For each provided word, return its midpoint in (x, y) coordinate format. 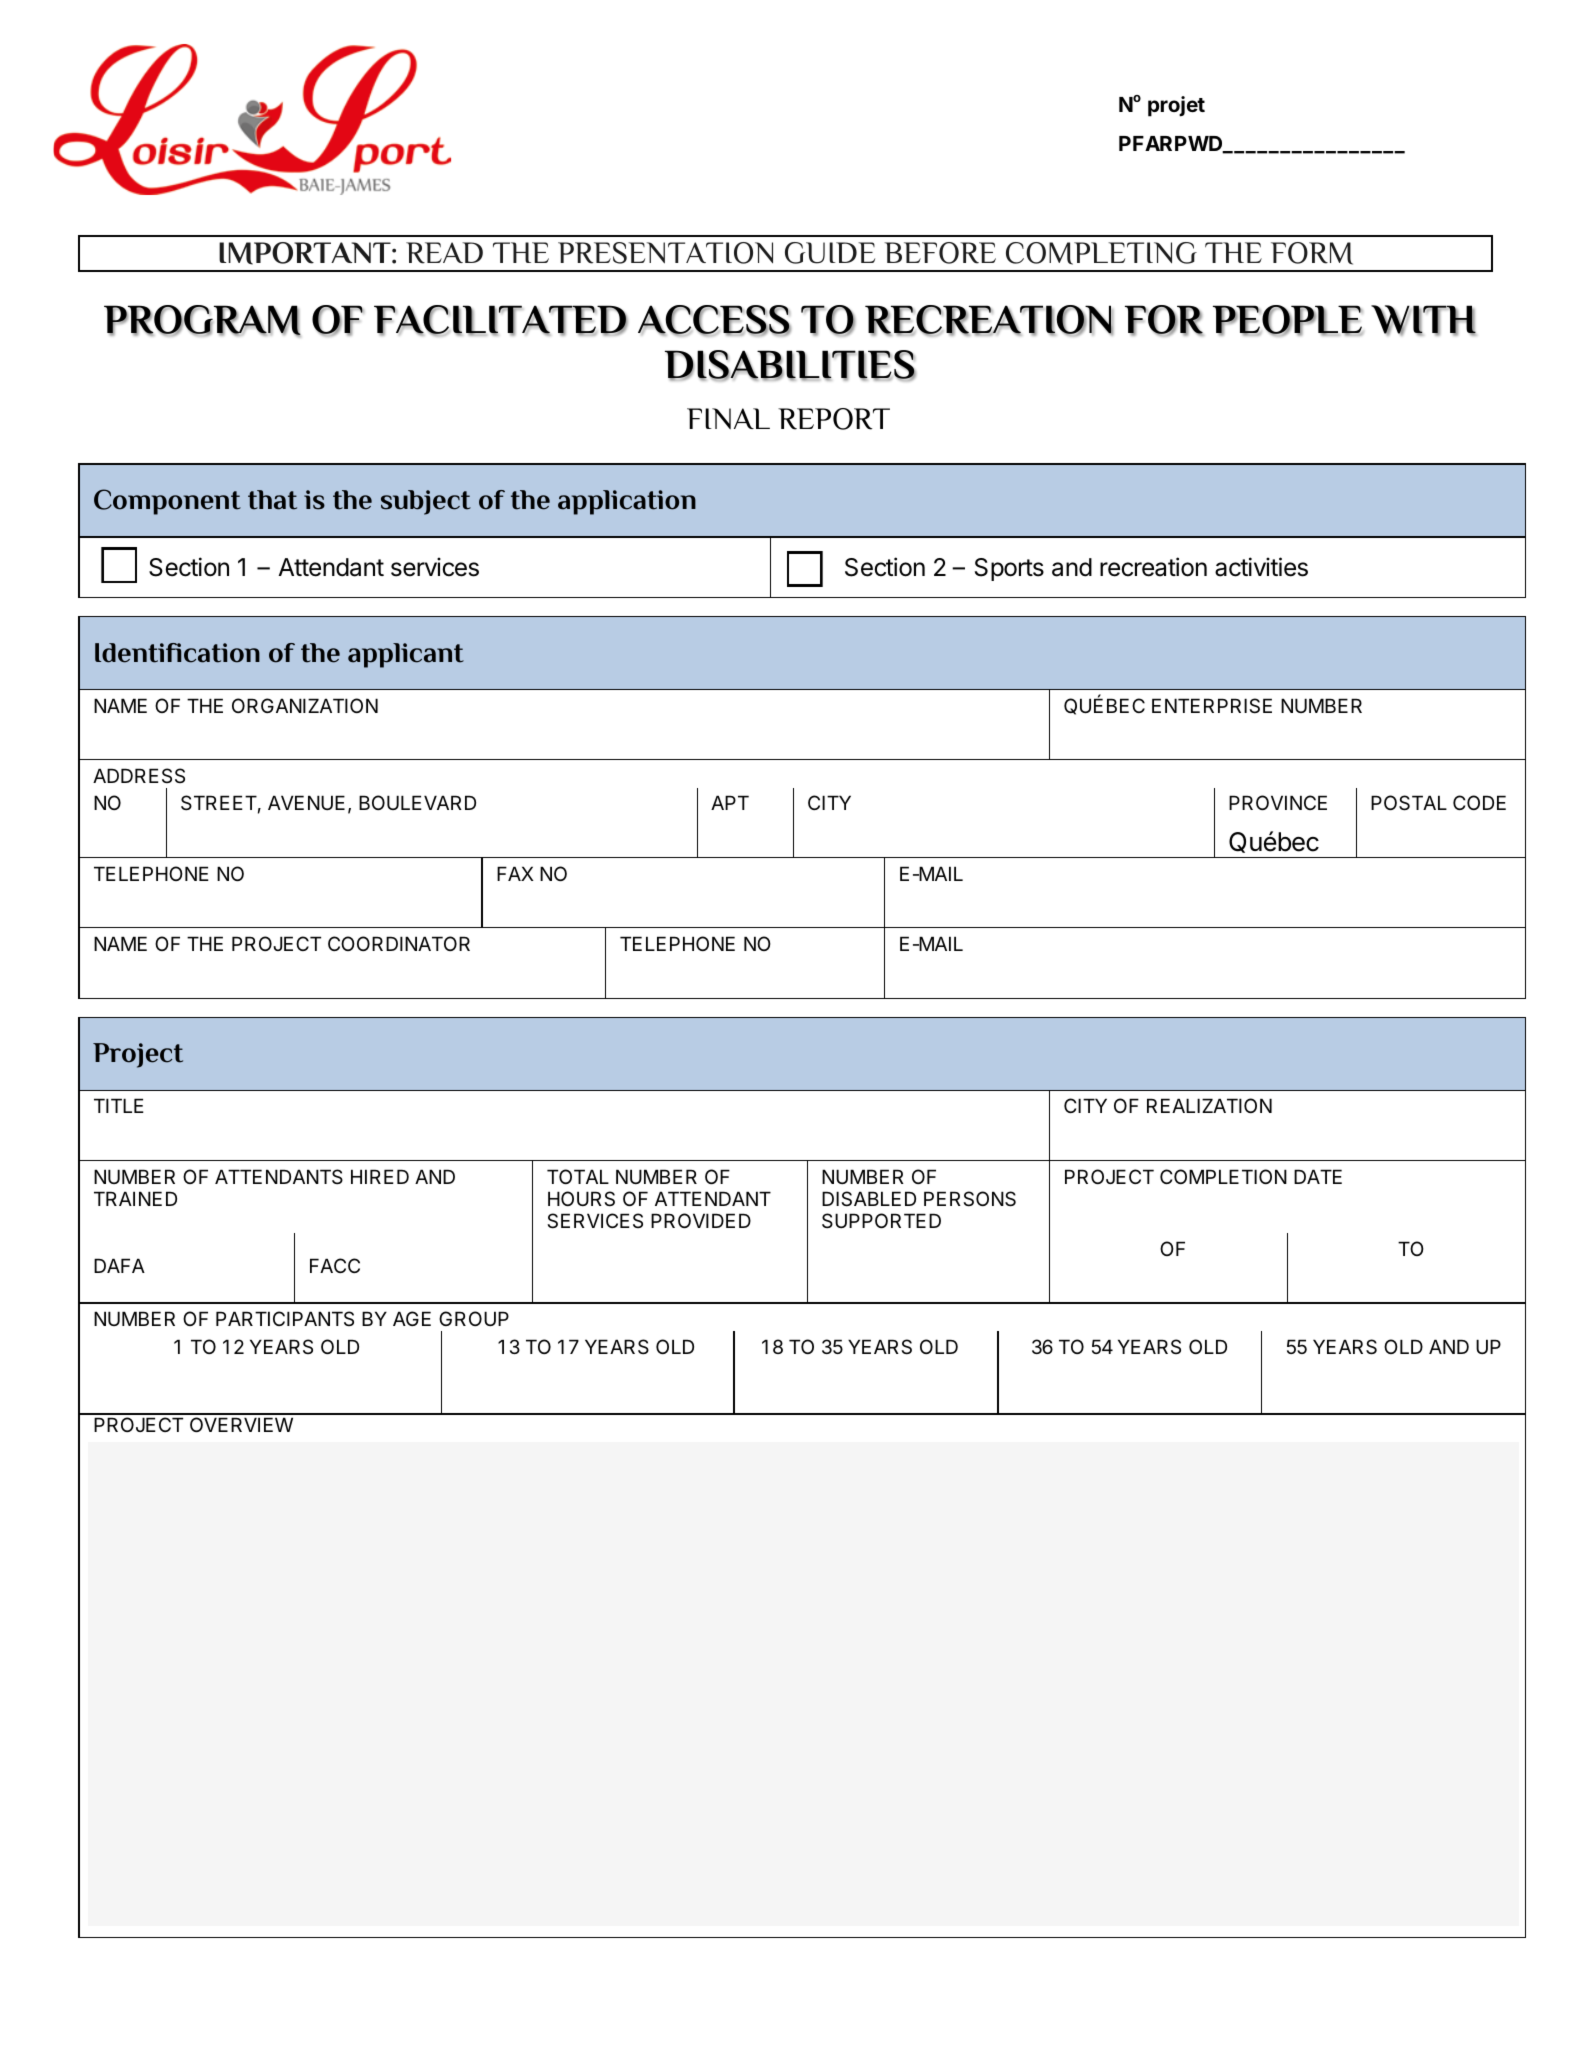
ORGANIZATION (305, 705)
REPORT (834, 419)
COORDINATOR (399, 943)
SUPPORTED (881, 1221)
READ (444, 253)
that (272, 500)
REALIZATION (1209, 1105)
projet (1176, 106)
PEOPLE (1288, 320)
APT (730, 802)
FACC (335, 1265)
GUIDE (830, 253)
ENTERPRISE (1212, 706)
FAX (515, 873)
